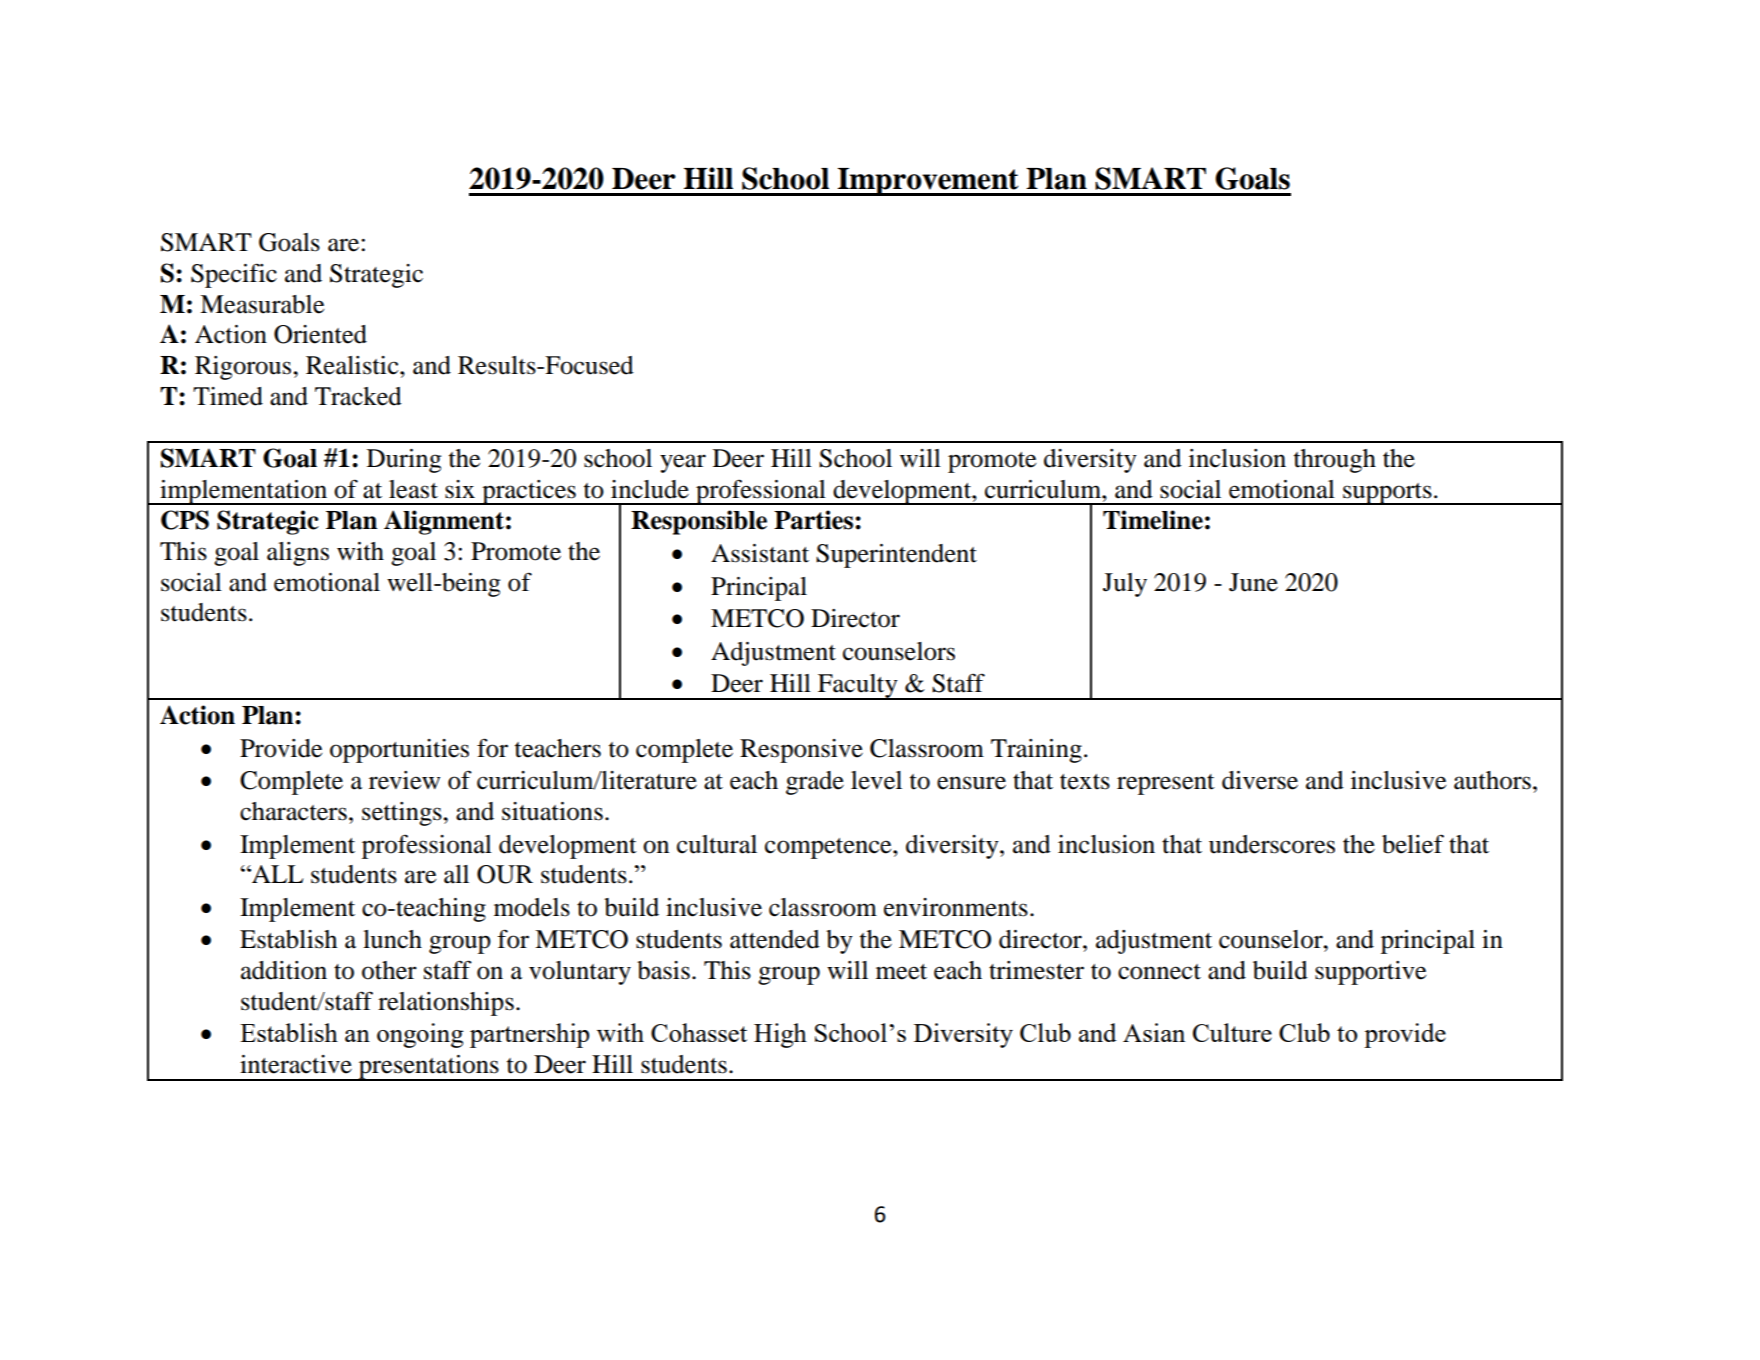 The image size is (1760, 1360). I want to click on supports, so click(1387, 494).
